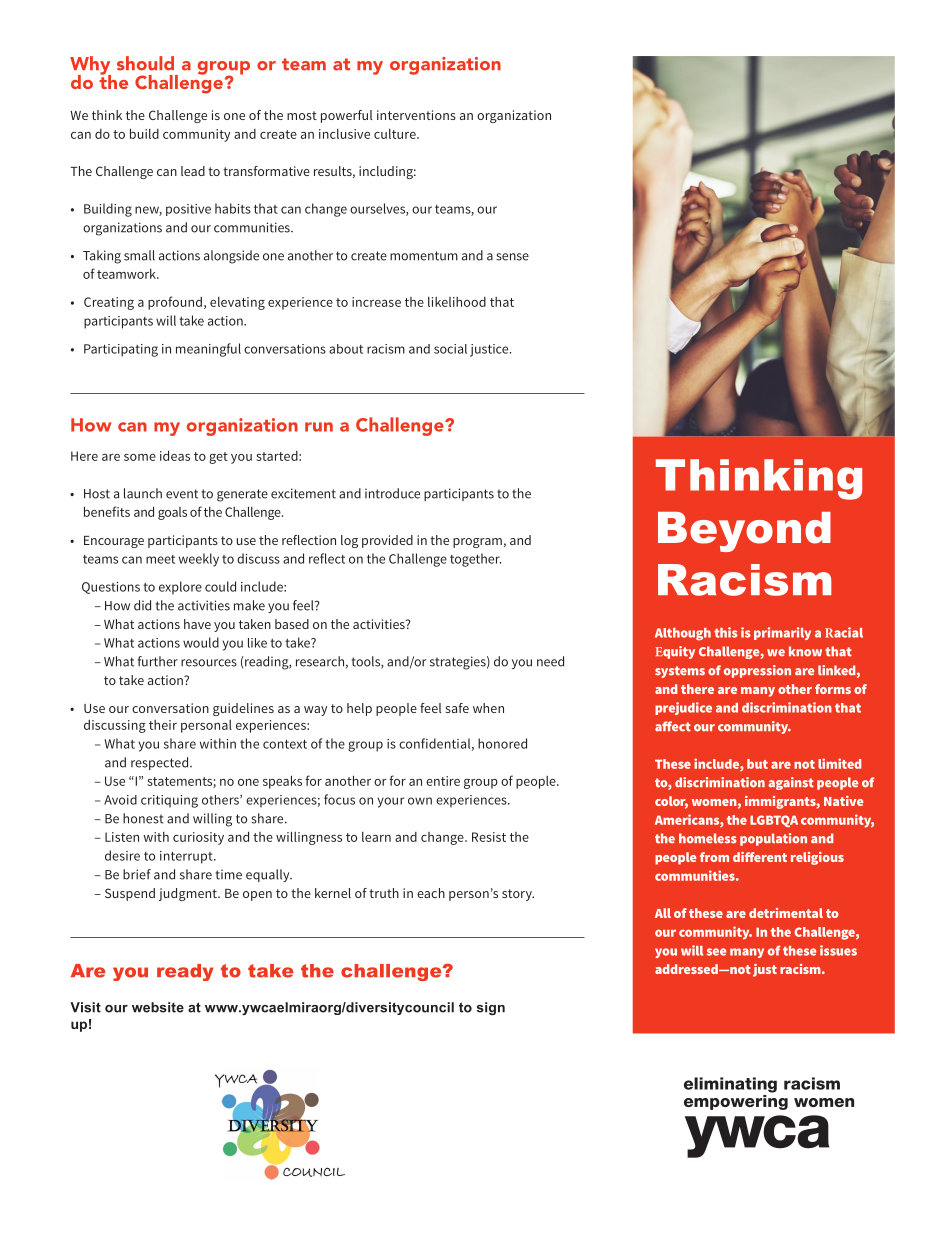 This document has height=1233, width=952. Describe the element at coordinates (185, 972) in the document. I see `ready` at that location.
